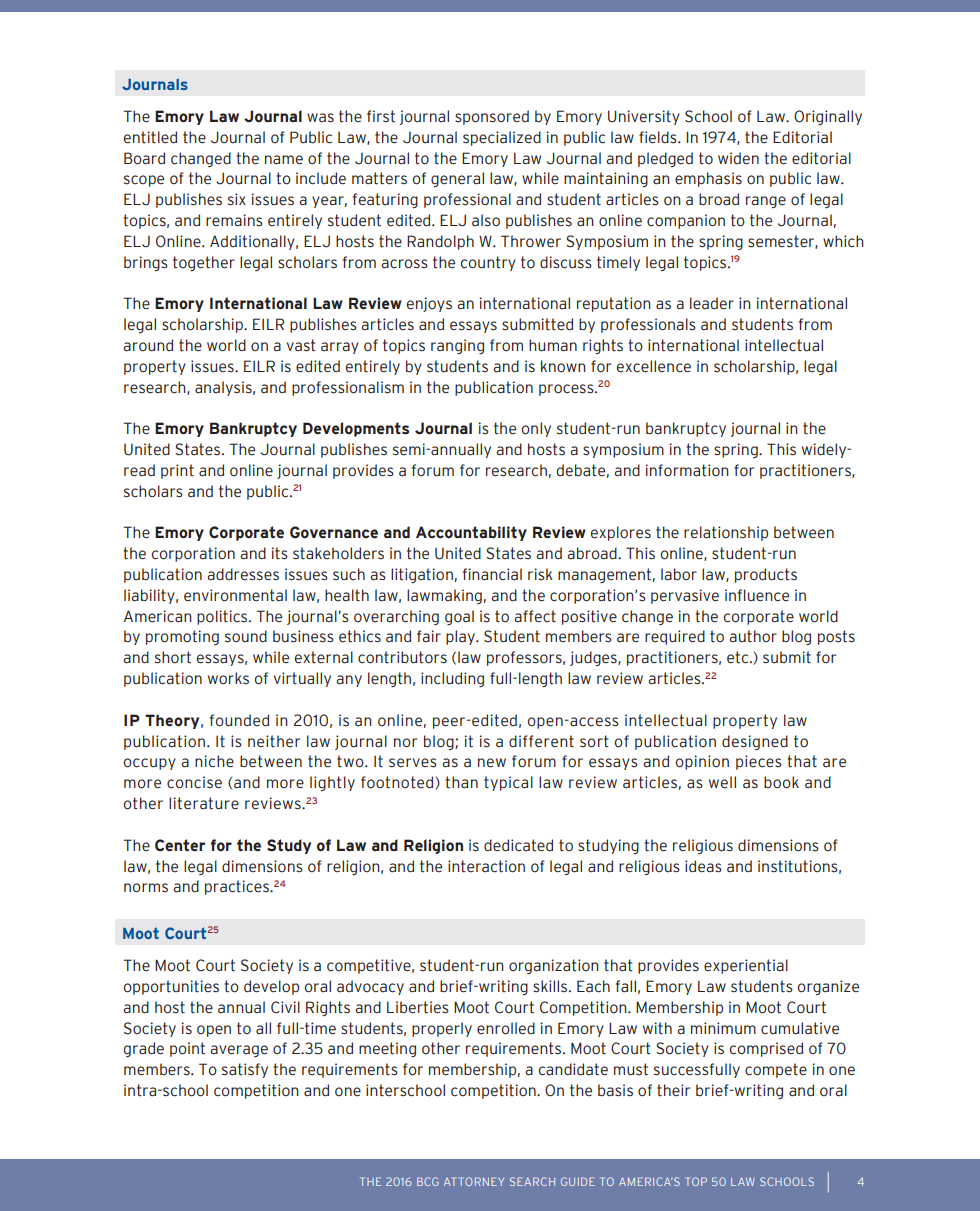 This screenshot has height=1211, width=980. I want to click on experiential, so click(746, 966).
